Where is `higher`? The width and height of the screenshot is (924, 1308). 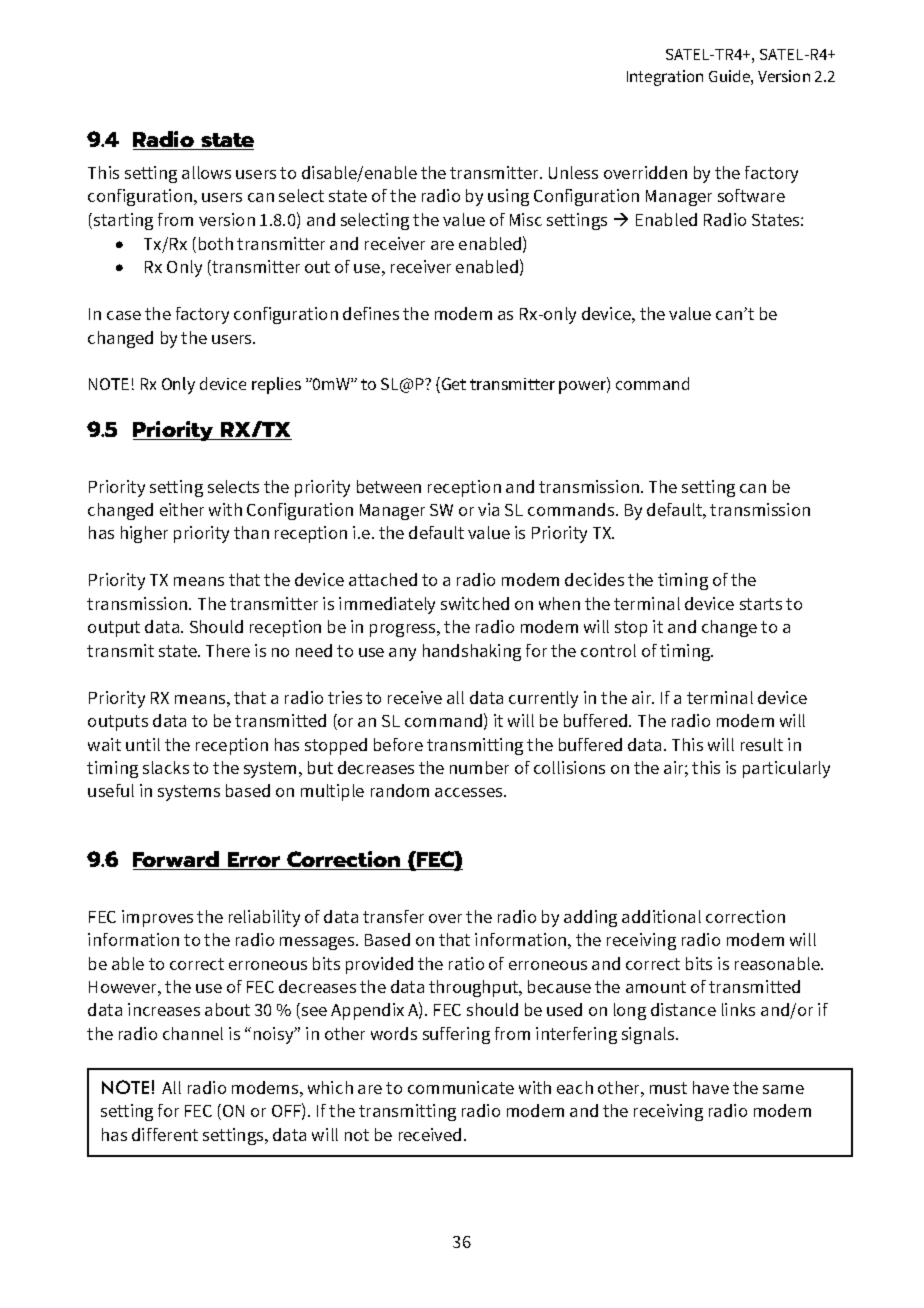 higher is located at coordinates (144, 534).
